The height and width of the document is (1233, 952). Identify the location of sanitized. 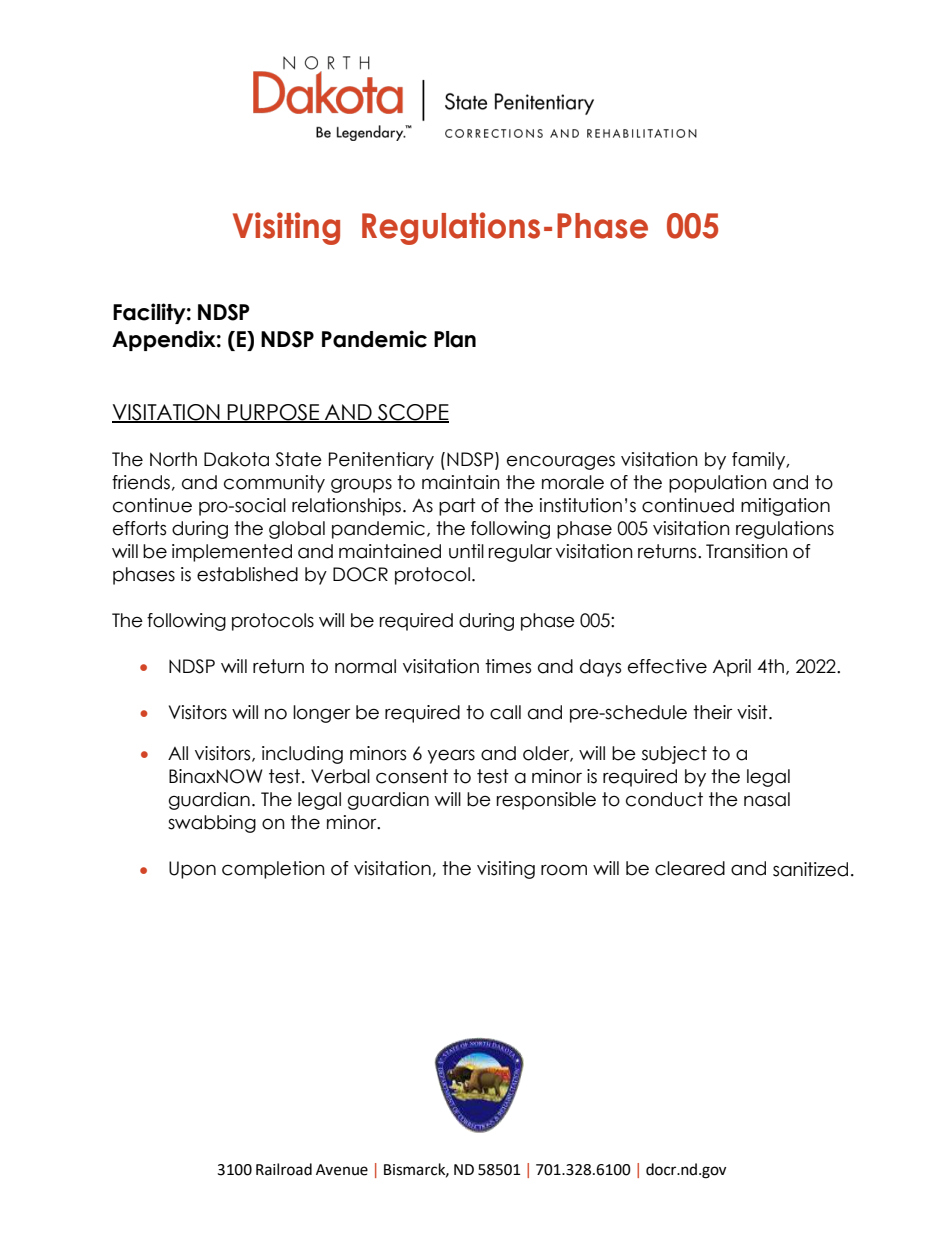
(810, 869).
